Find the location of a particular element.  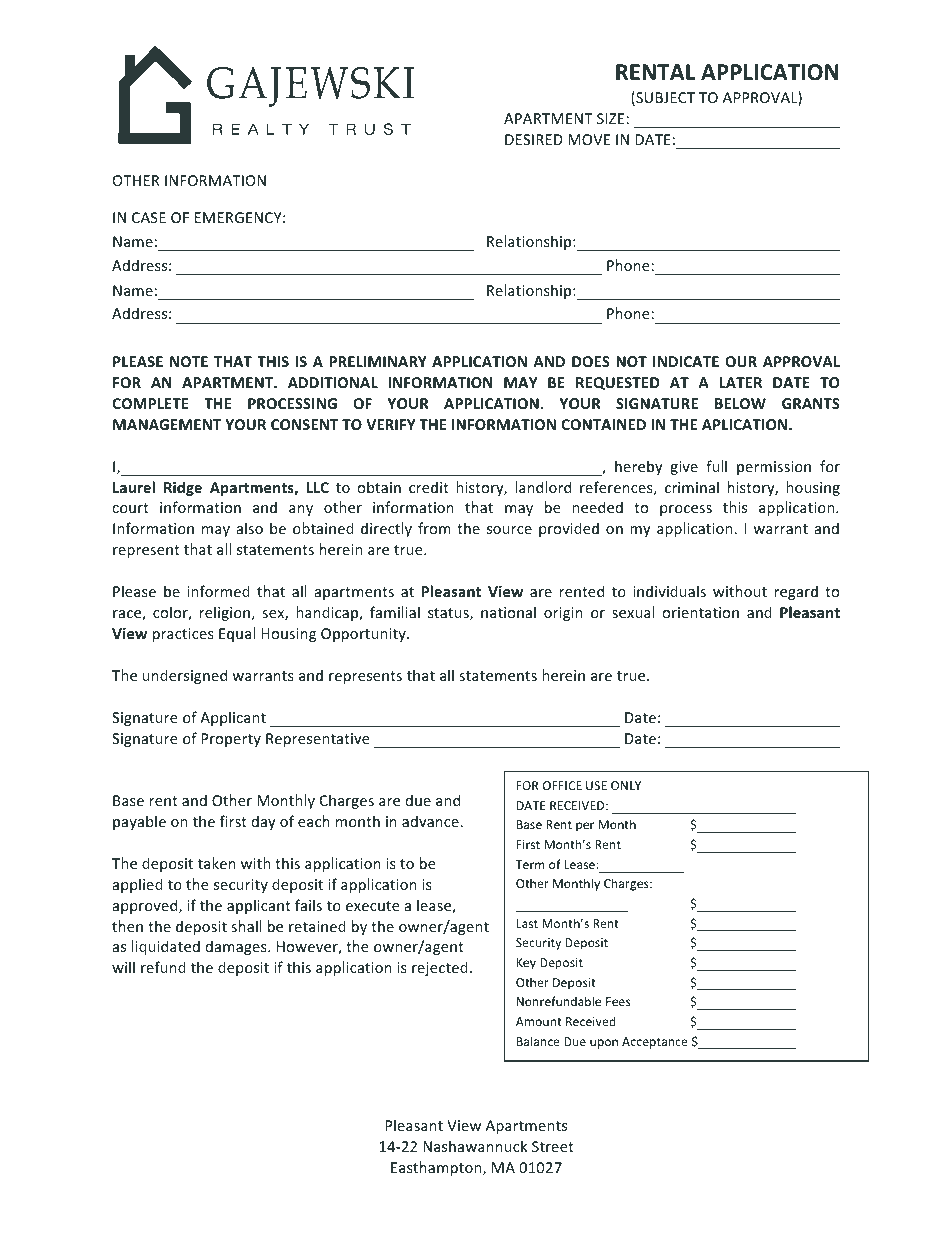

orientation is located at coordinates (700, 612).
